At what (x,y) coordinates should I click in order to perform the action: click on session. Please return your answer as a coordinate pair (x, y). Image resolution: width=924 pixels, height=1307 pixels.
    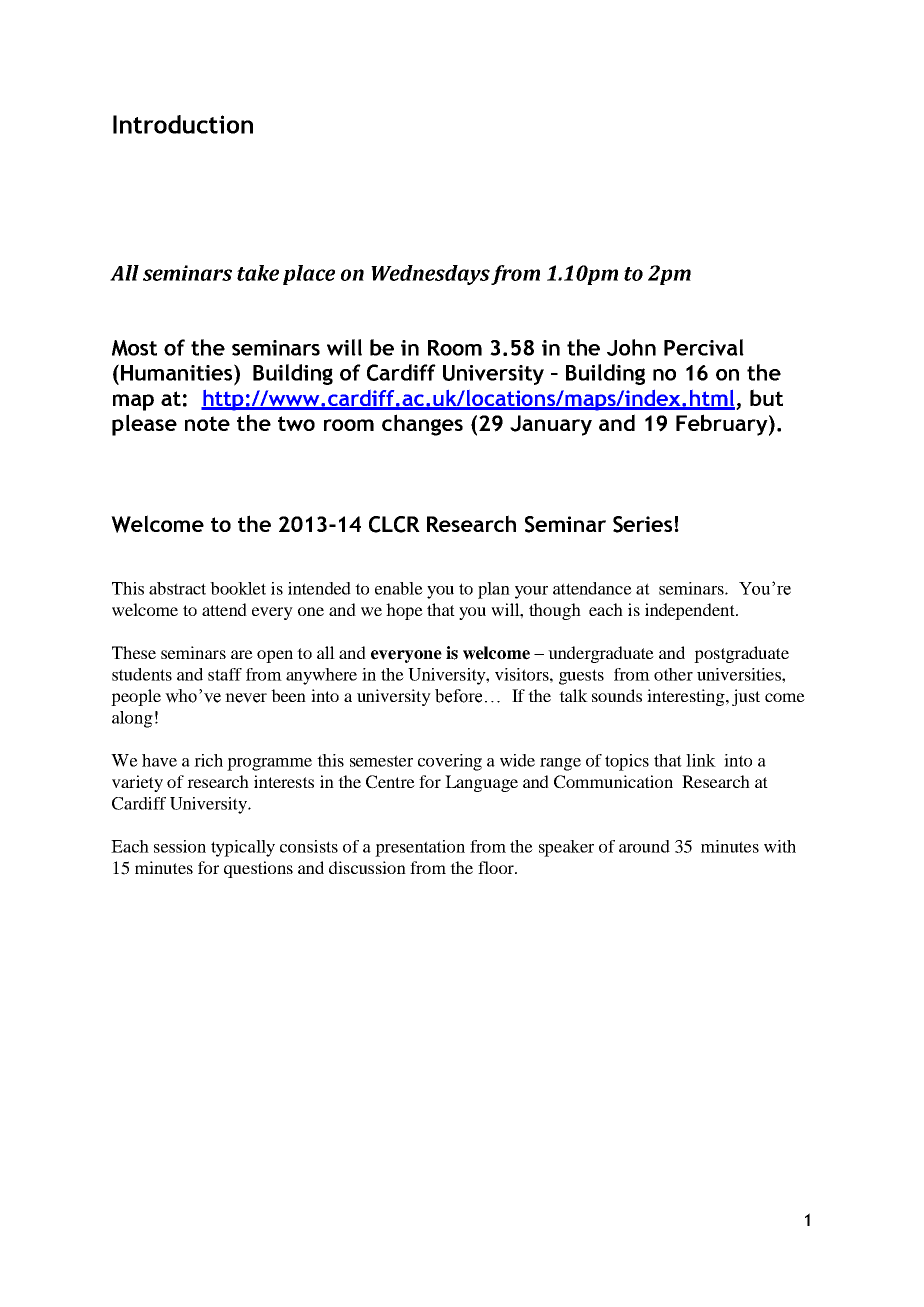
    Looking at the image, I should click on (180, 846).
